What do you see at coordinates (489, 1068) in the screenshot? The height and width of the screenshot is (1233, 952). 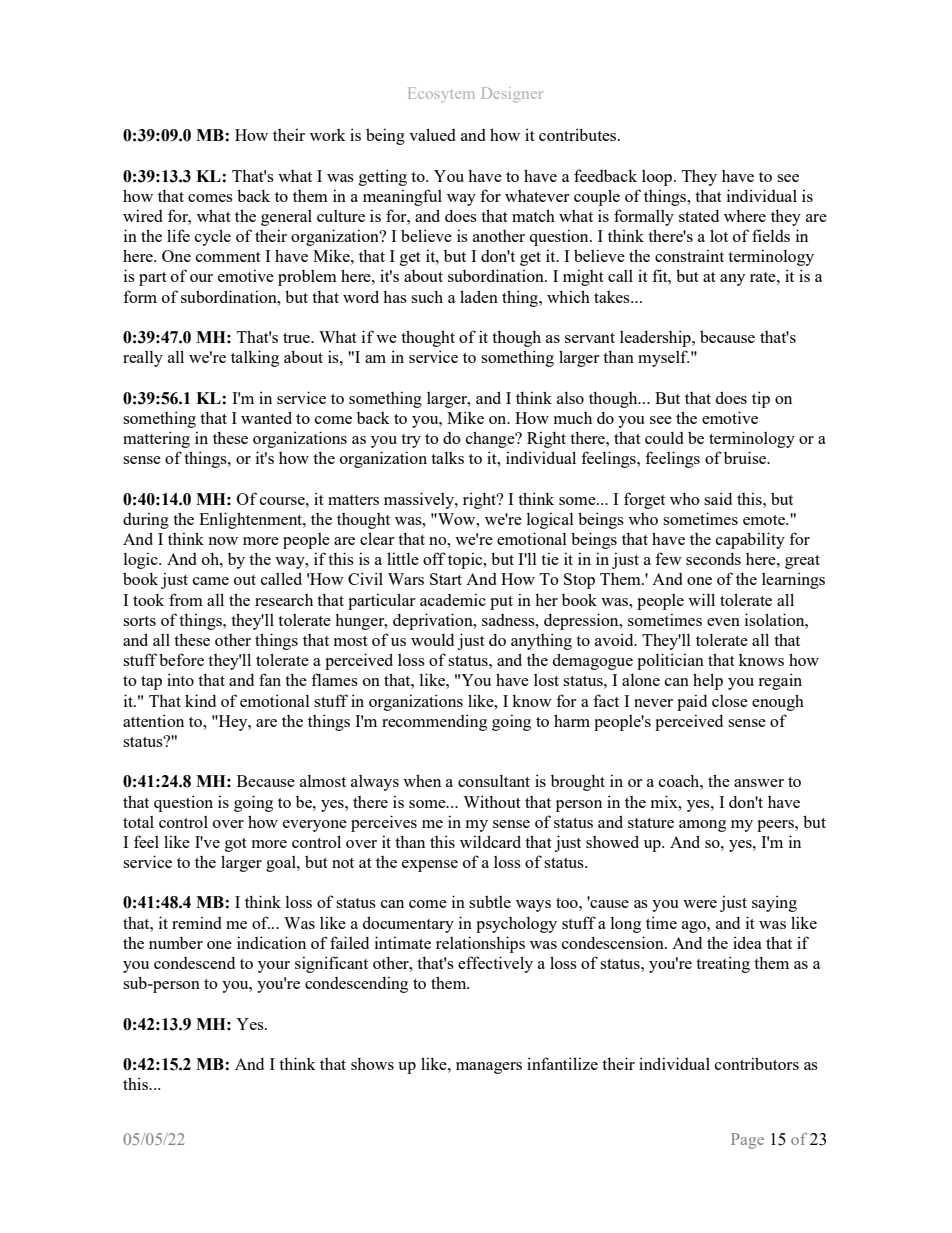 I see `managers` at bounding box center [489, 1068].
